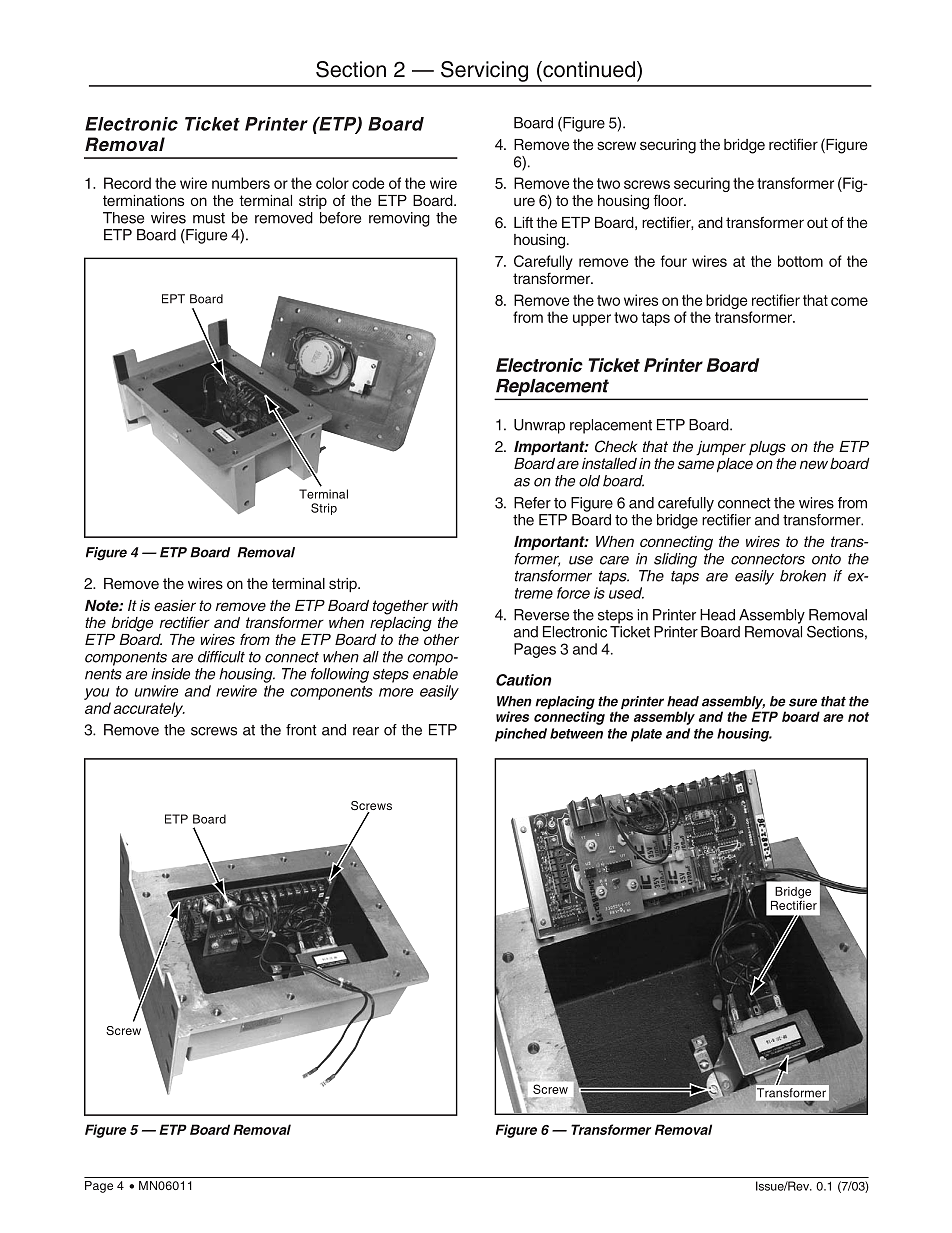  What do you see at coordinates (849, 301) in the page?
I see `come` at bounding box center [849, 301].
